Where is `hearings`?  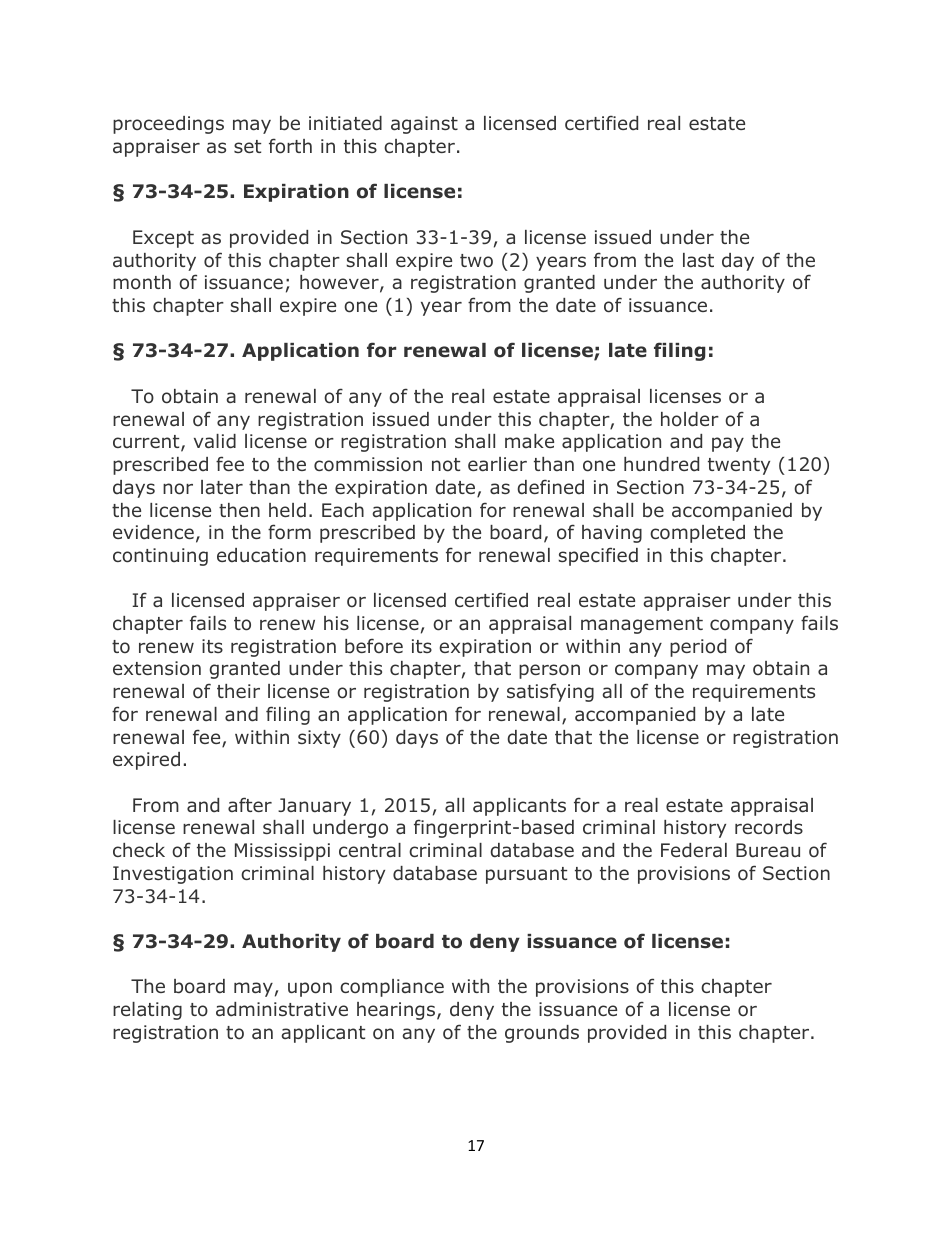
hearings is located at coordinates (396, 1011).
